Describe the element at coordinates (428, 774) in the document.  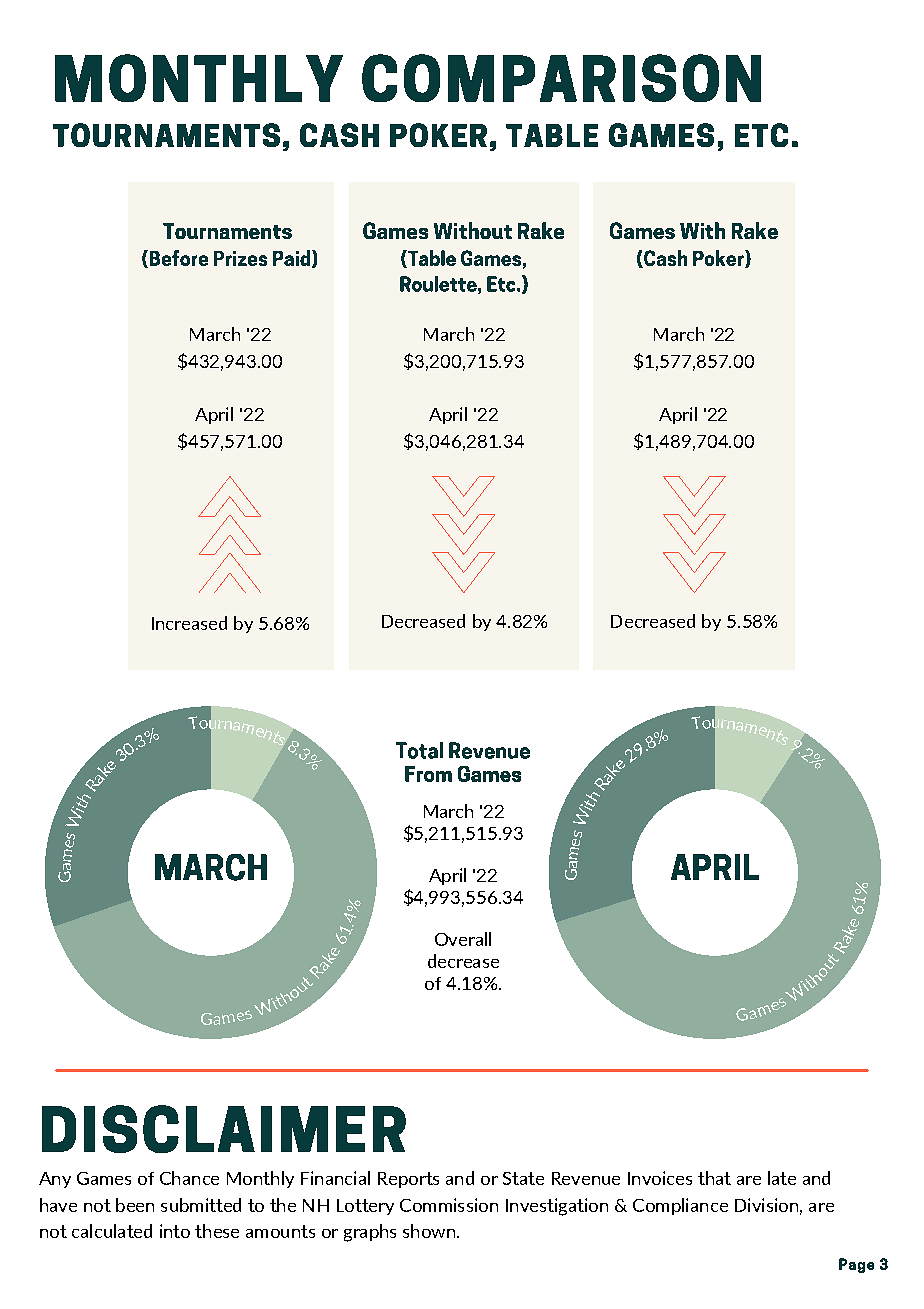
I see `From` at that location.
